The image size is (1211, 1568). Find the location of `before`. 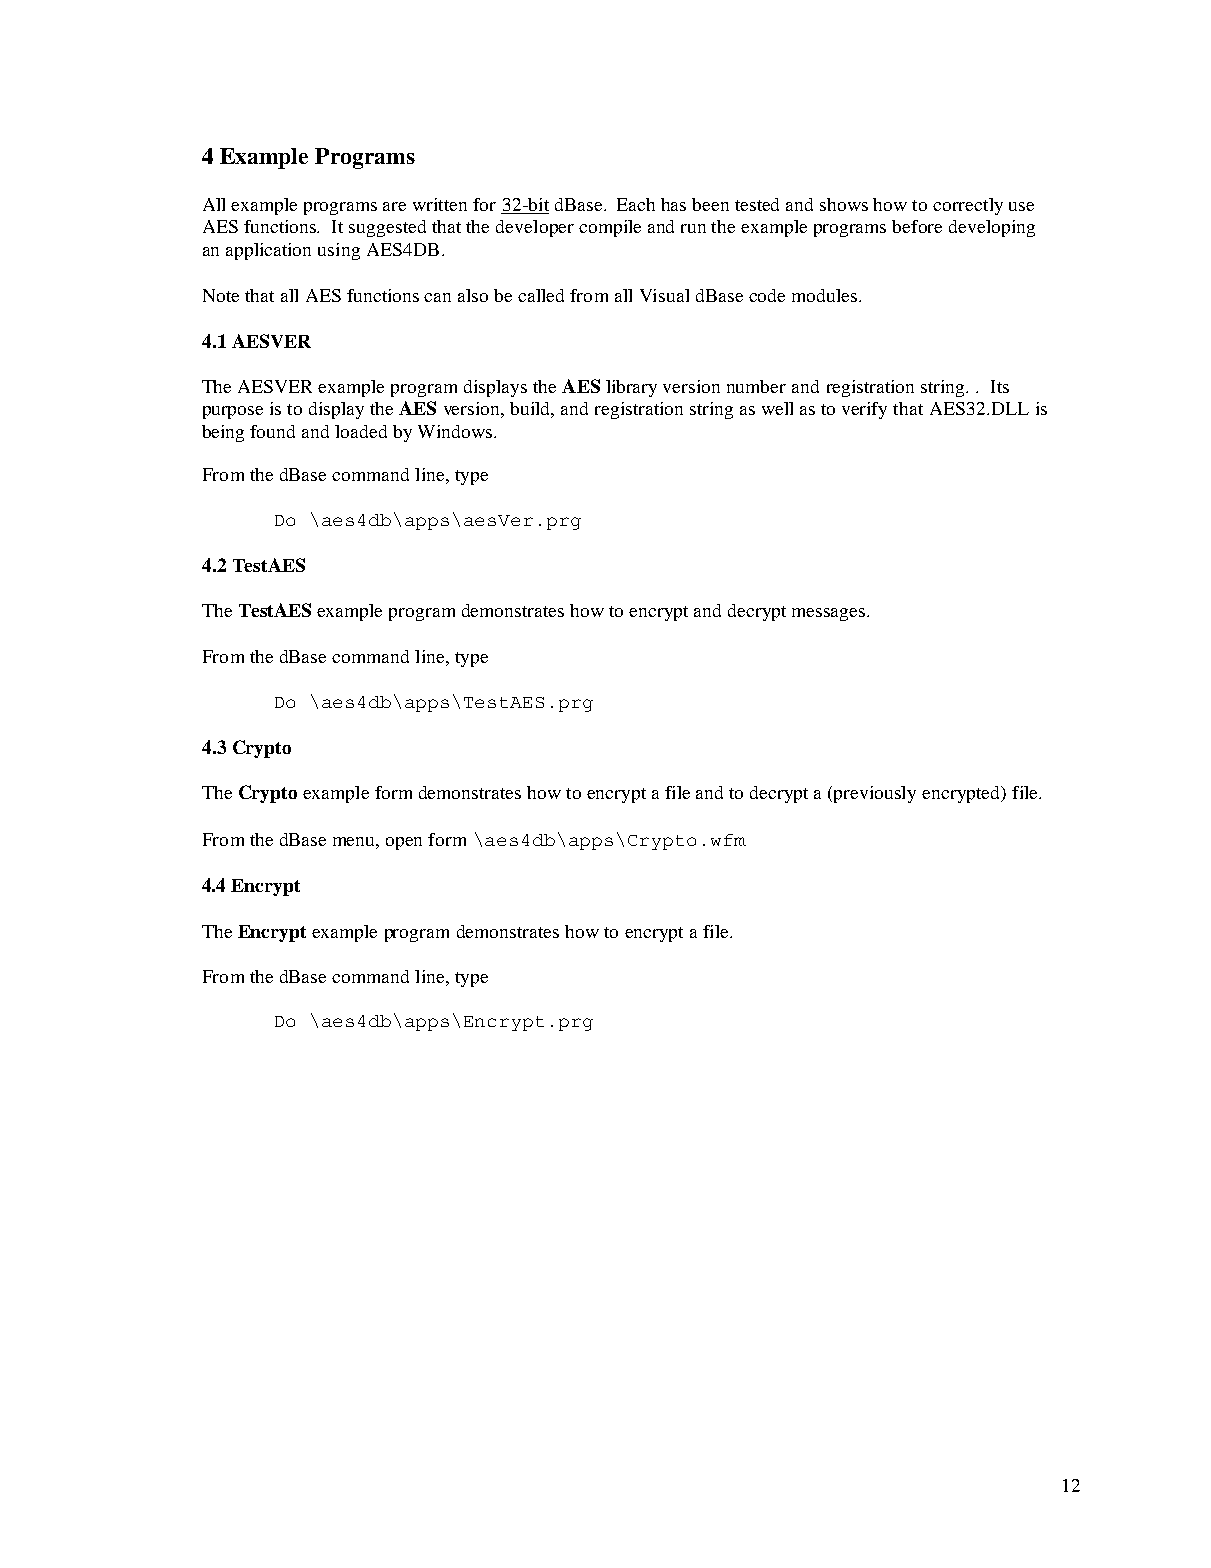

before is located at coordinates (917, 226).
